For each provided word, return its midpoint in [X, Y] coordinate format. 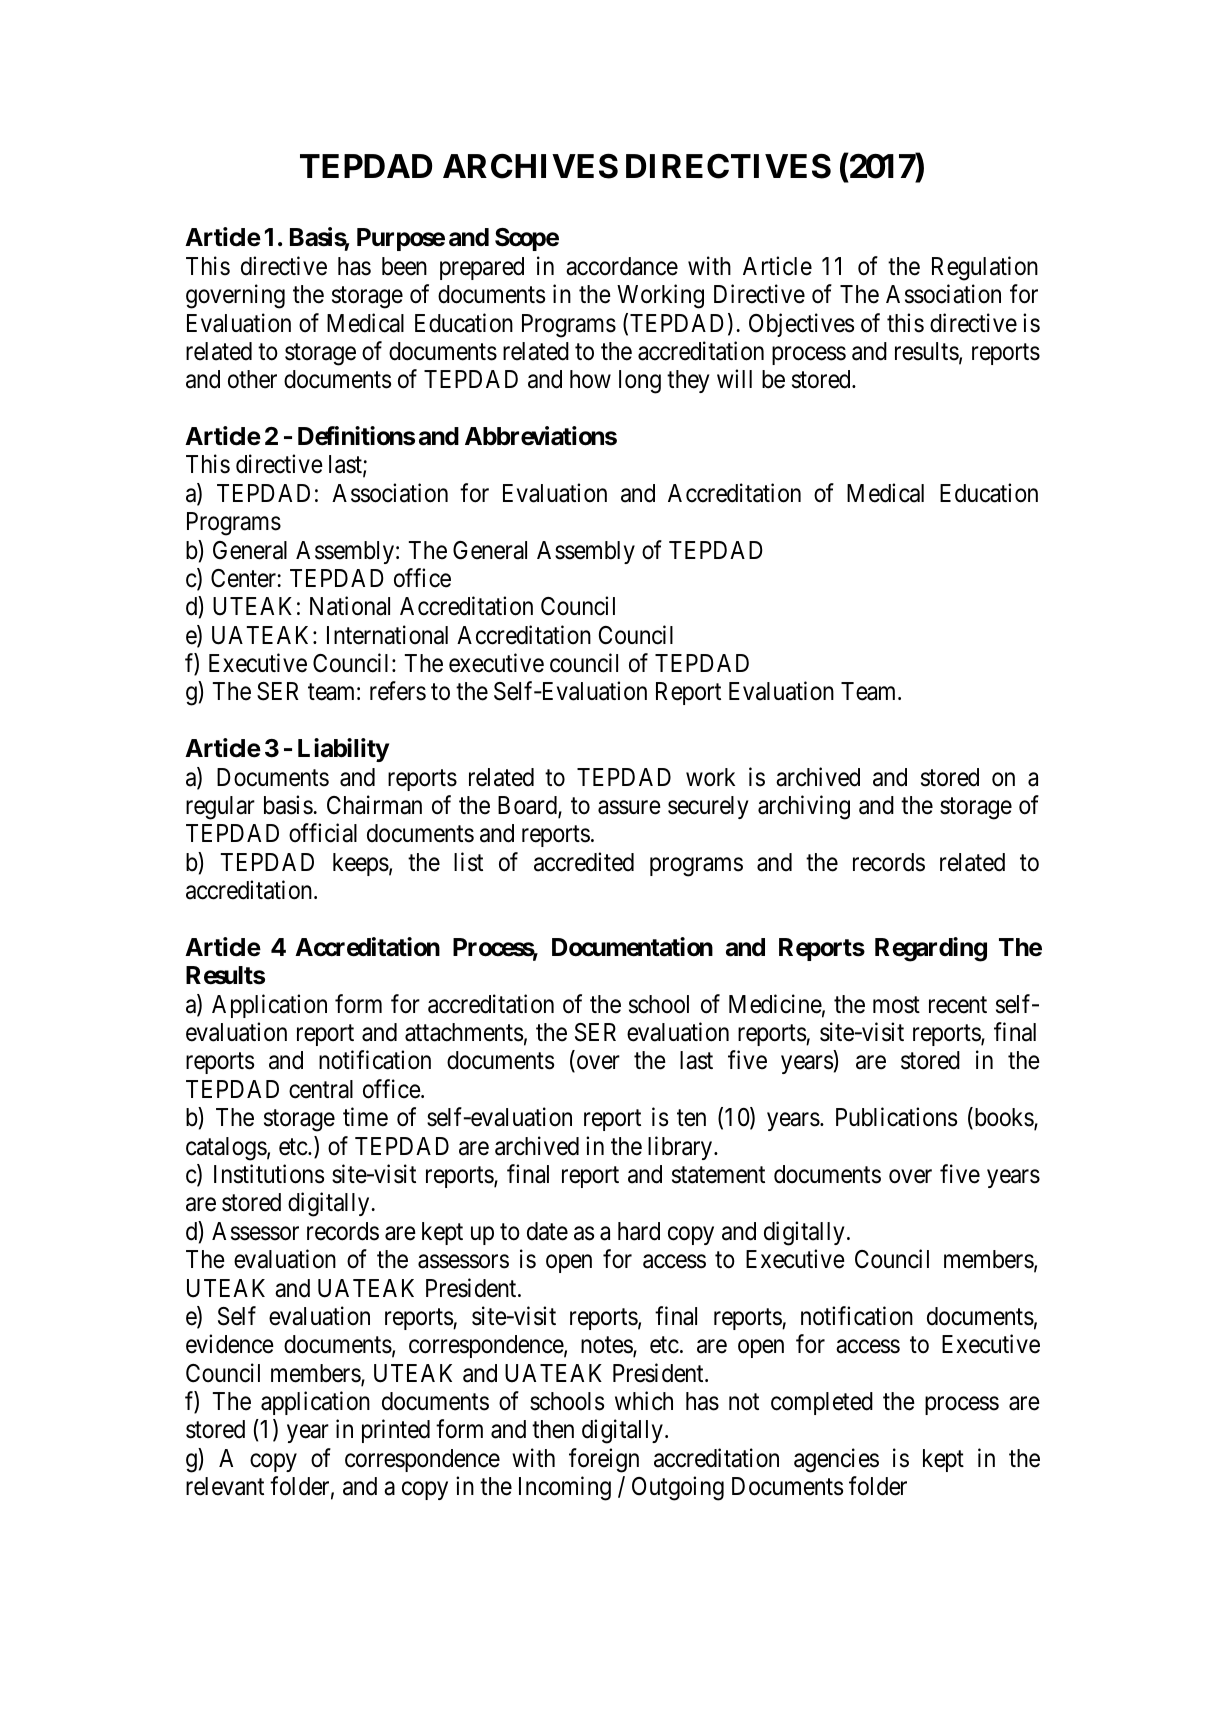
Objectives [801, 325]
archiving [804, 807]
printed [396, 1431]
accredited [584, 862]
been [404, 266]
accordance [622, 266]
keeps [361, 864]
